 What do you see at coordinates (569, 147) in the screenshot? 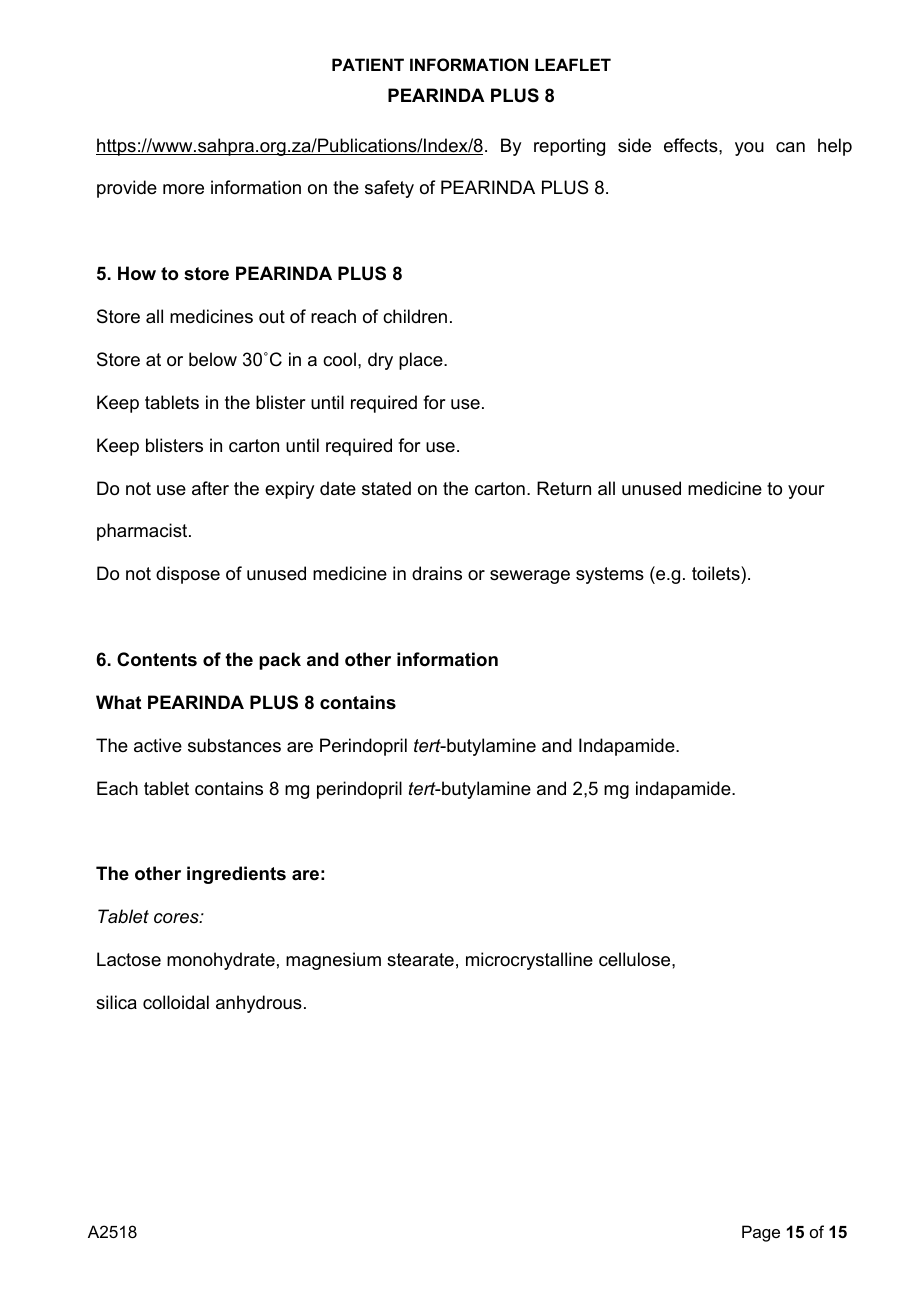
I see `reporting` at bounding box center [569, 147].
